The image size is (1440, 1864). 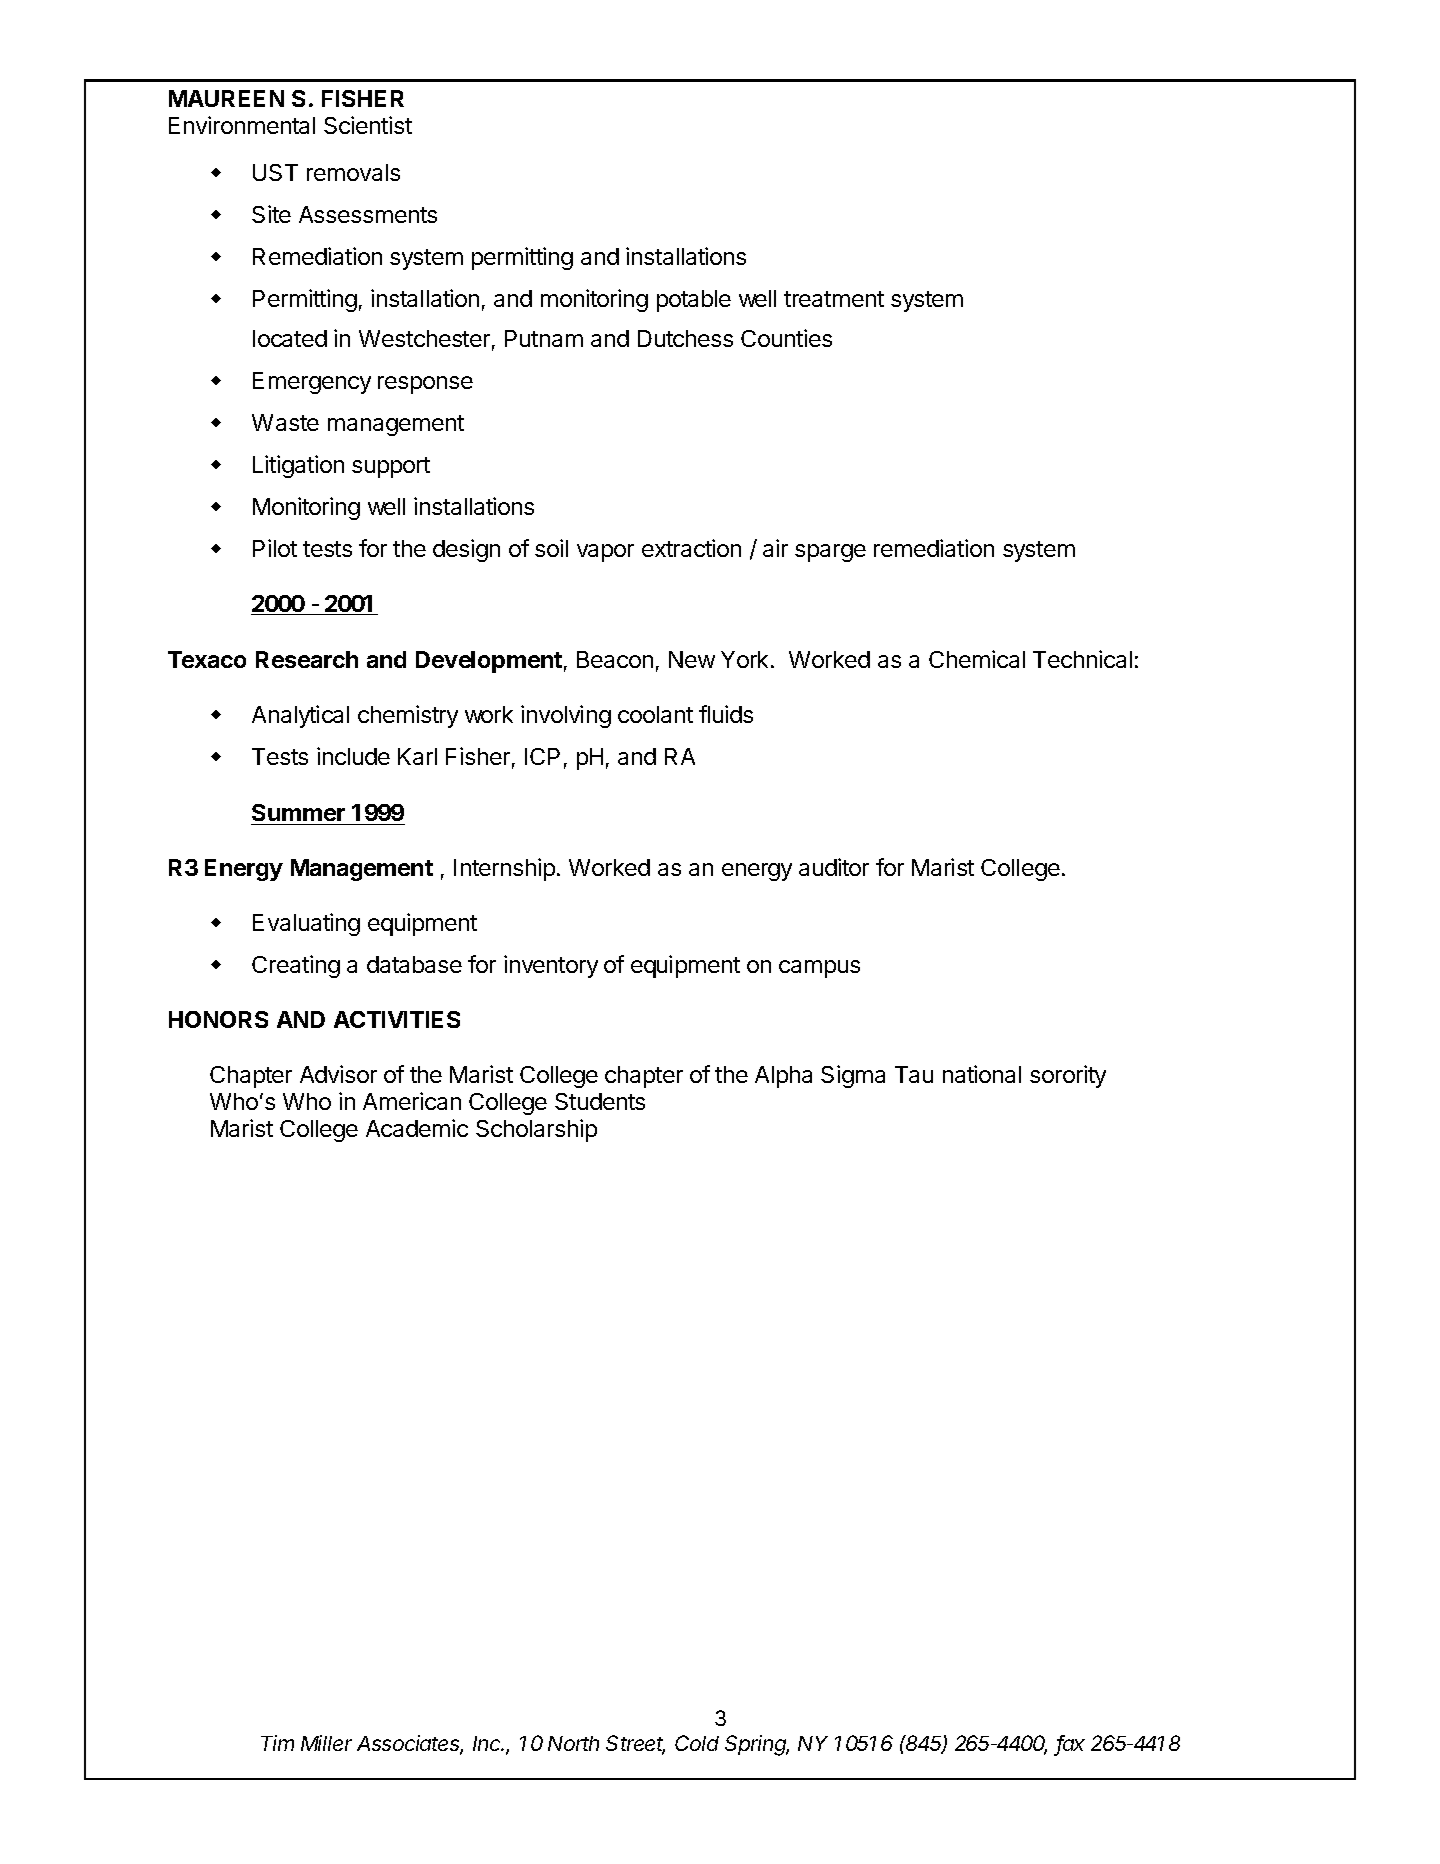 I want to click on Chemical, so click(x=977, y=659).
